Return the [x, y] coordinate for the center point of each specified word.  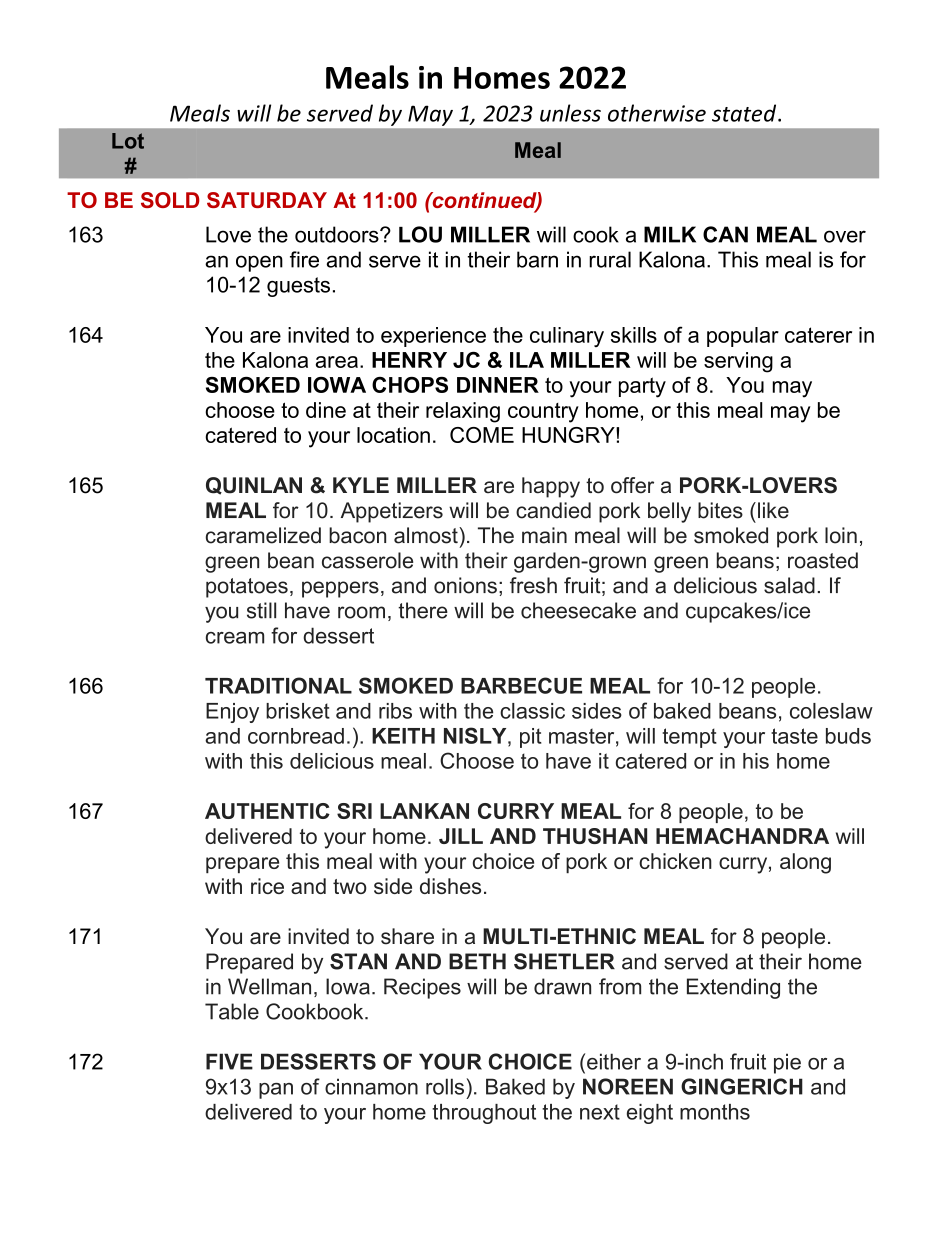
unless [570, 113]
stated [745, 113]
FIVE [229, 1061]
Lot [128, 141]
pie [787, 1063]
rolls [445, 1086]
